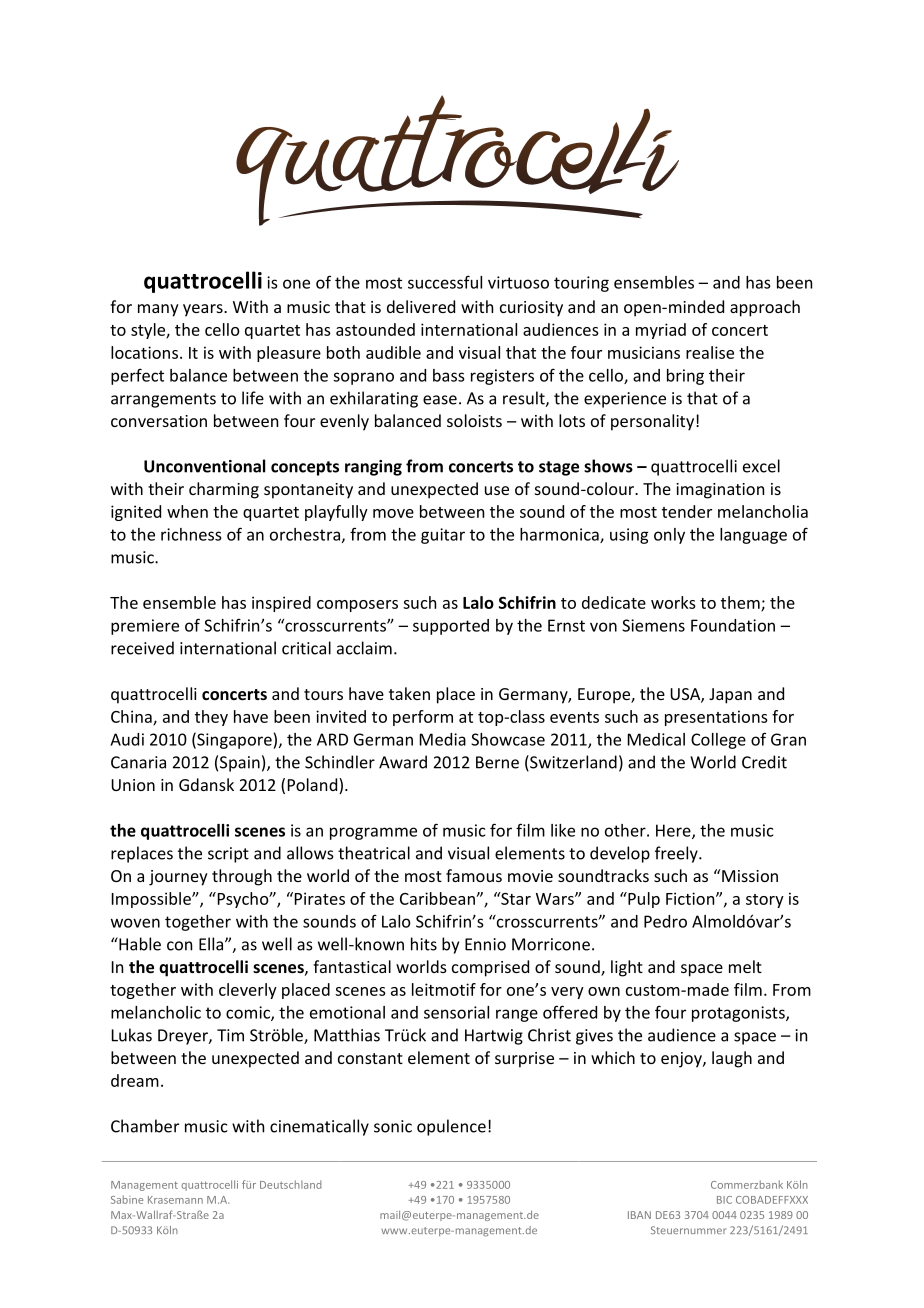 This screenshot has width=924, height=1308. What do you see at coordinates (127, 1199) in the screenshot?
I see `Sabine` at bounding box center [127, 1199].
